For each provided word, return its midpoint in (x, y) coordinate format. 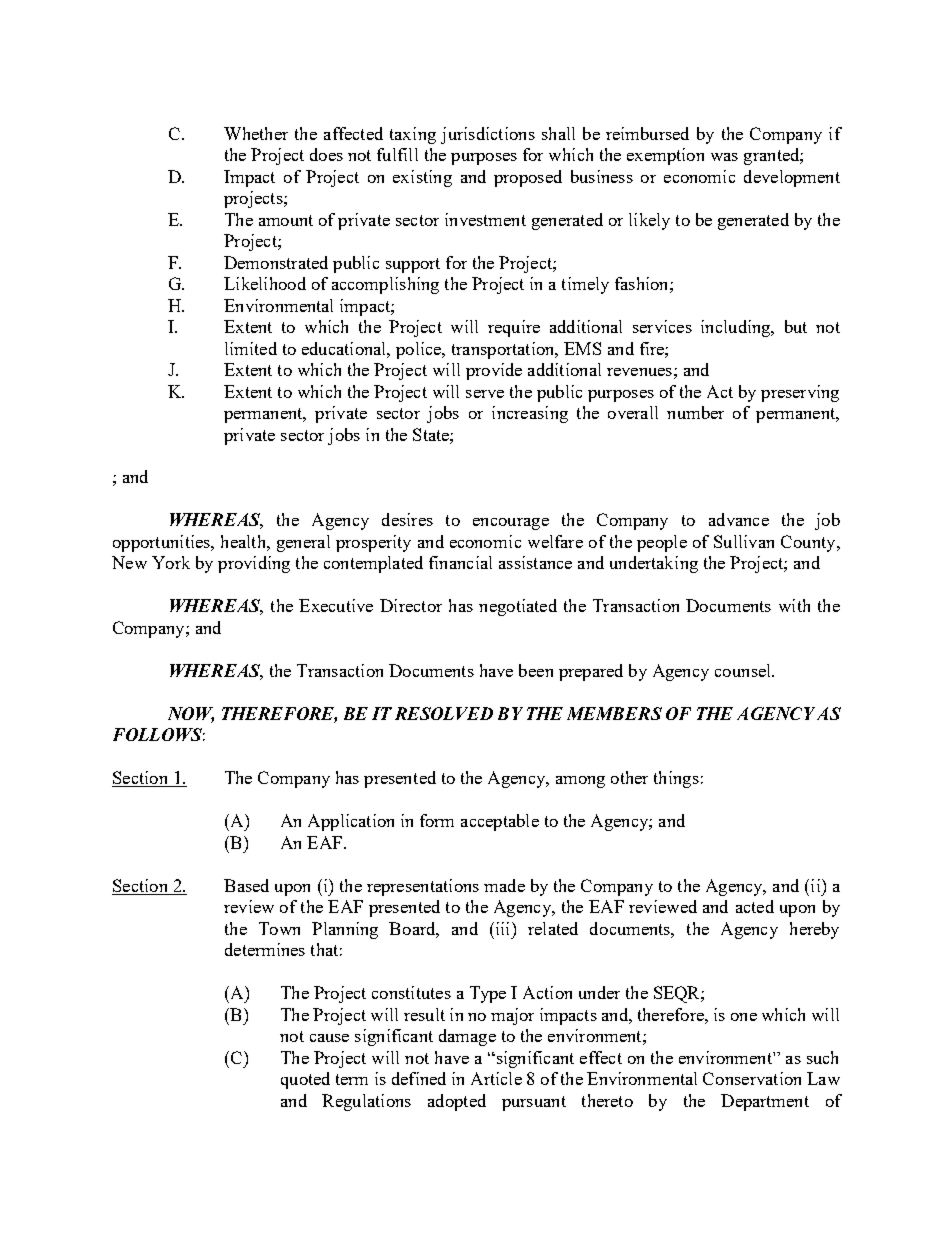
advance (739, 519)
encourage (511, 524)
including (737, 328)
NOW (191, 715)
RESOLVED (444, 713)
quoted (305, 1080)
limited (251, 348)
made (504, 885)
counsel (744, 670)
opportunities (162, 543)
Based (246, 885)
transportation (504, 350)
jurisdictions (488, 135)
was (724, 157)
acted (755, 906)
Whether (256, 133)
